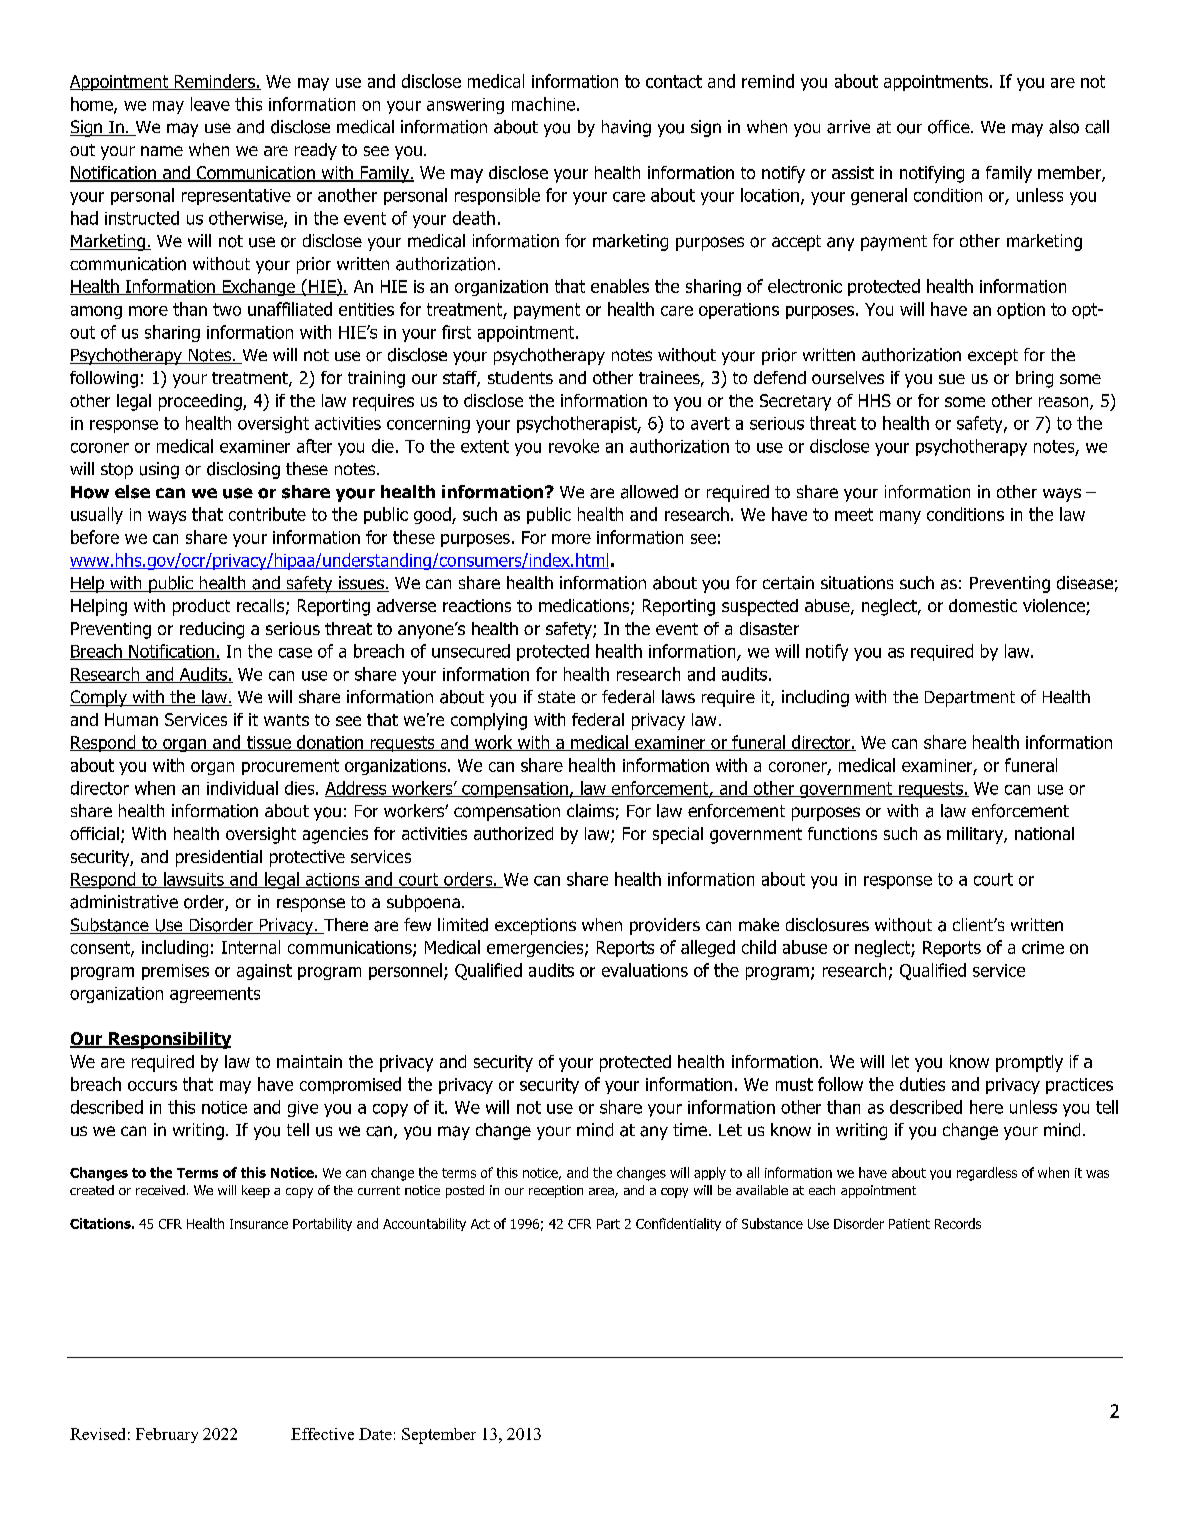  I want to click on students, so click(520, 377).
